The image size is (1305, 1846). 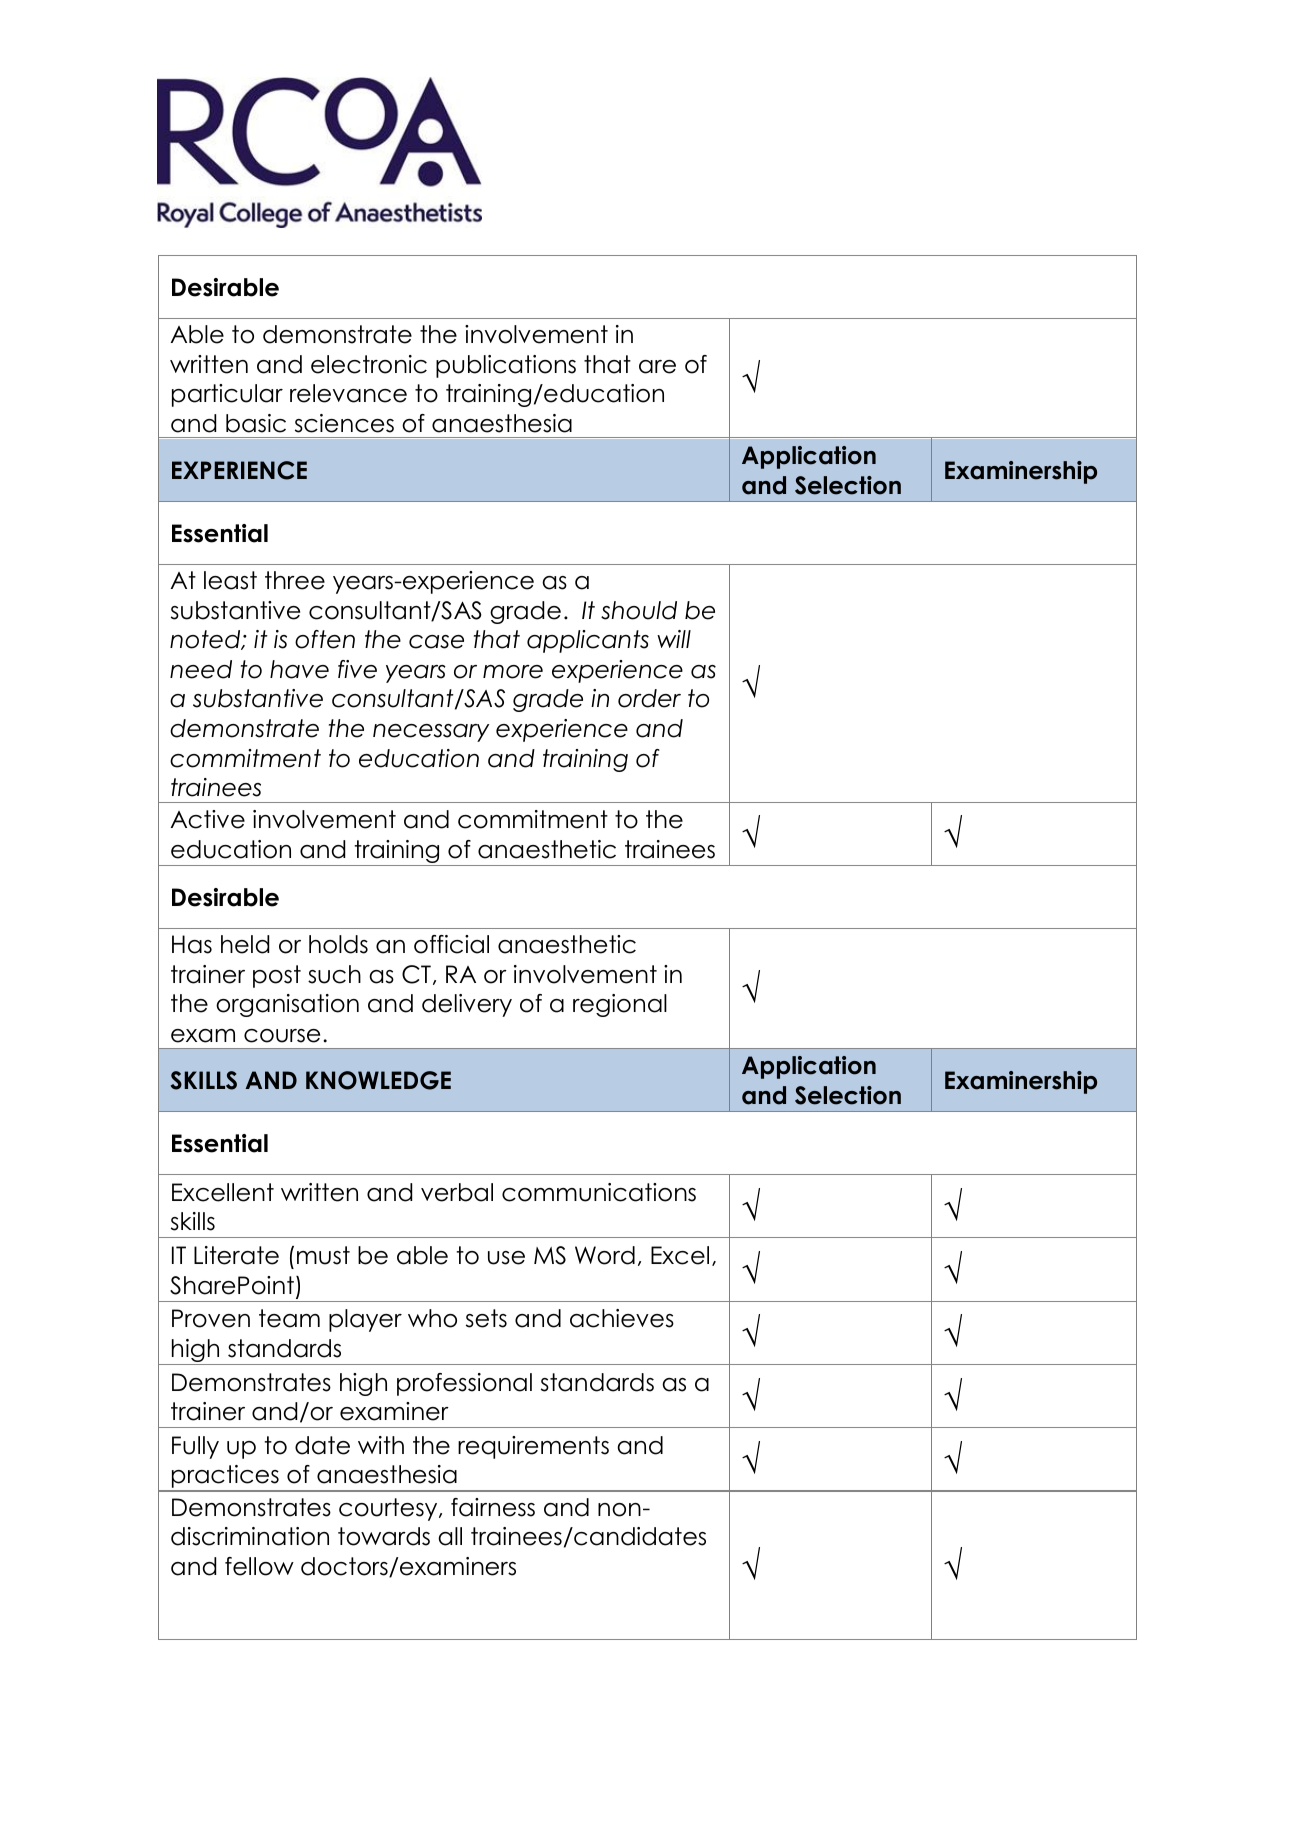 What do you see at coordinates (620, 1005) in the screenshot?
I see `regional` at bounding box center [620, 1005].
